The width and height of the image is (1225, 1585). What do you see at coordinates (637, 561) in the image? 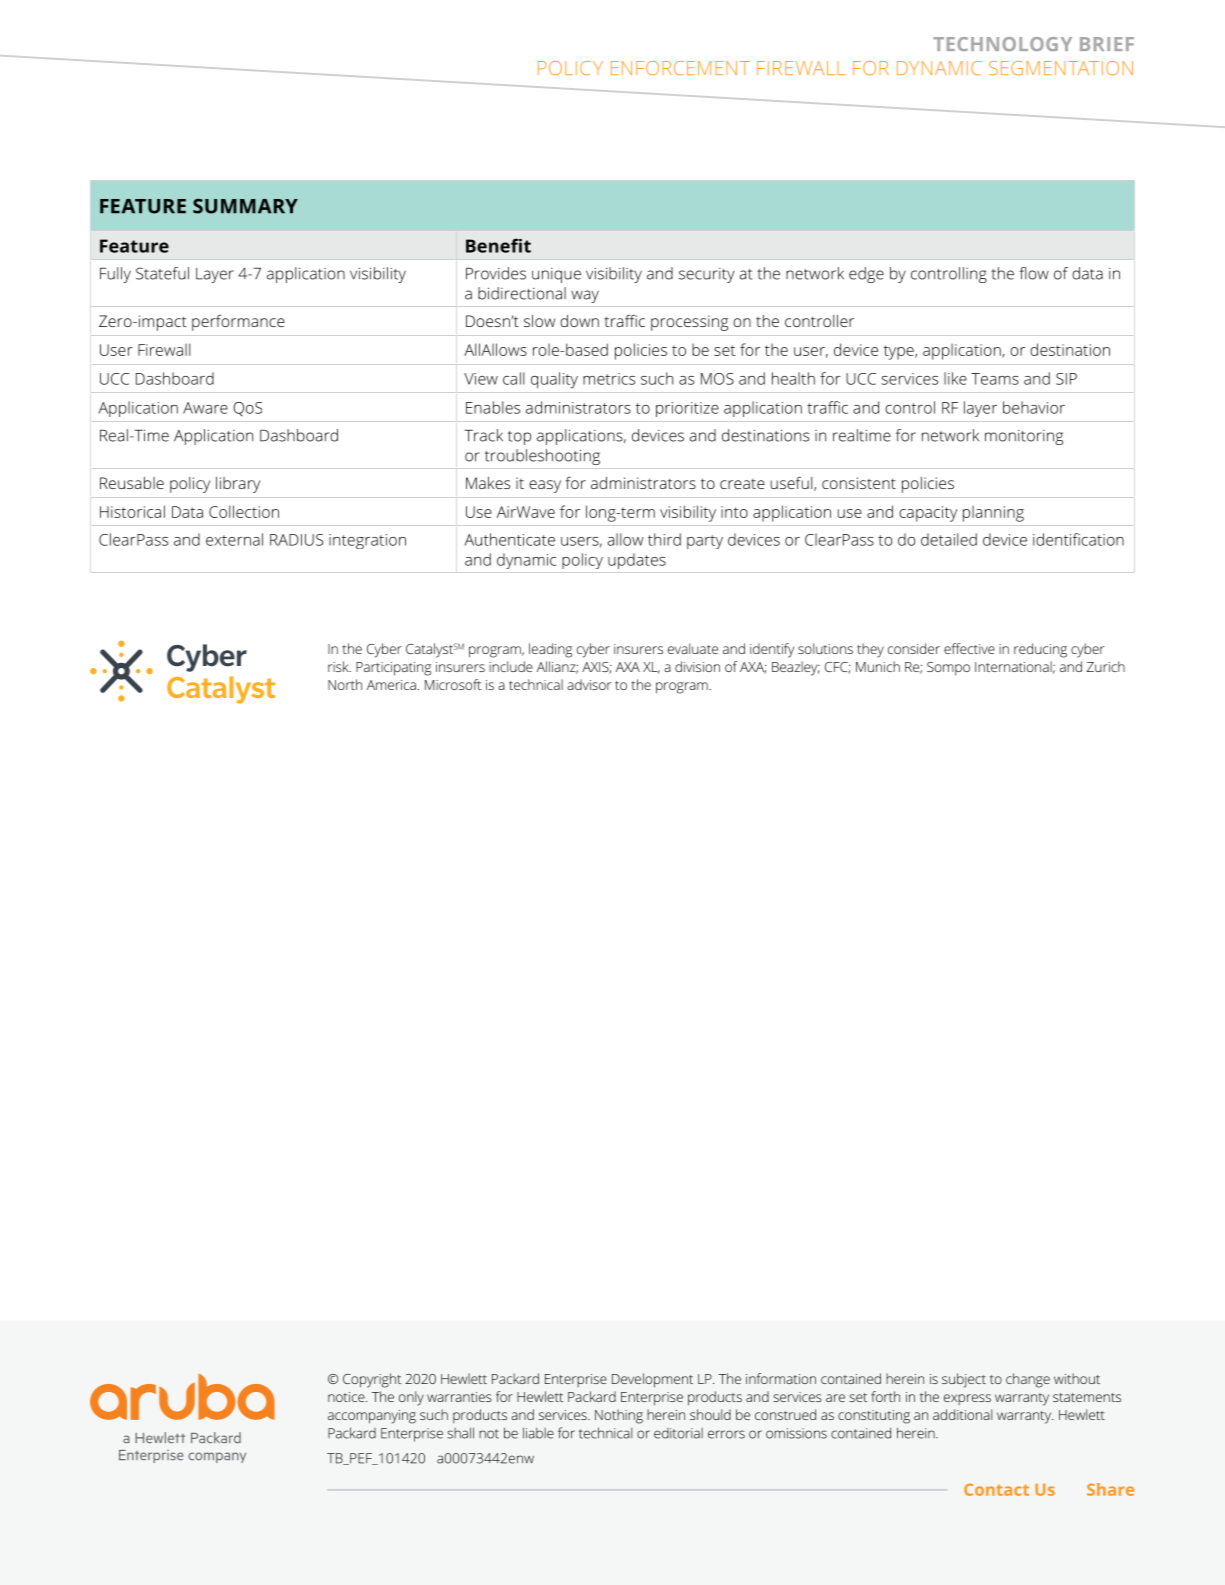
I see `updates` at bounding box center [637, 561].
